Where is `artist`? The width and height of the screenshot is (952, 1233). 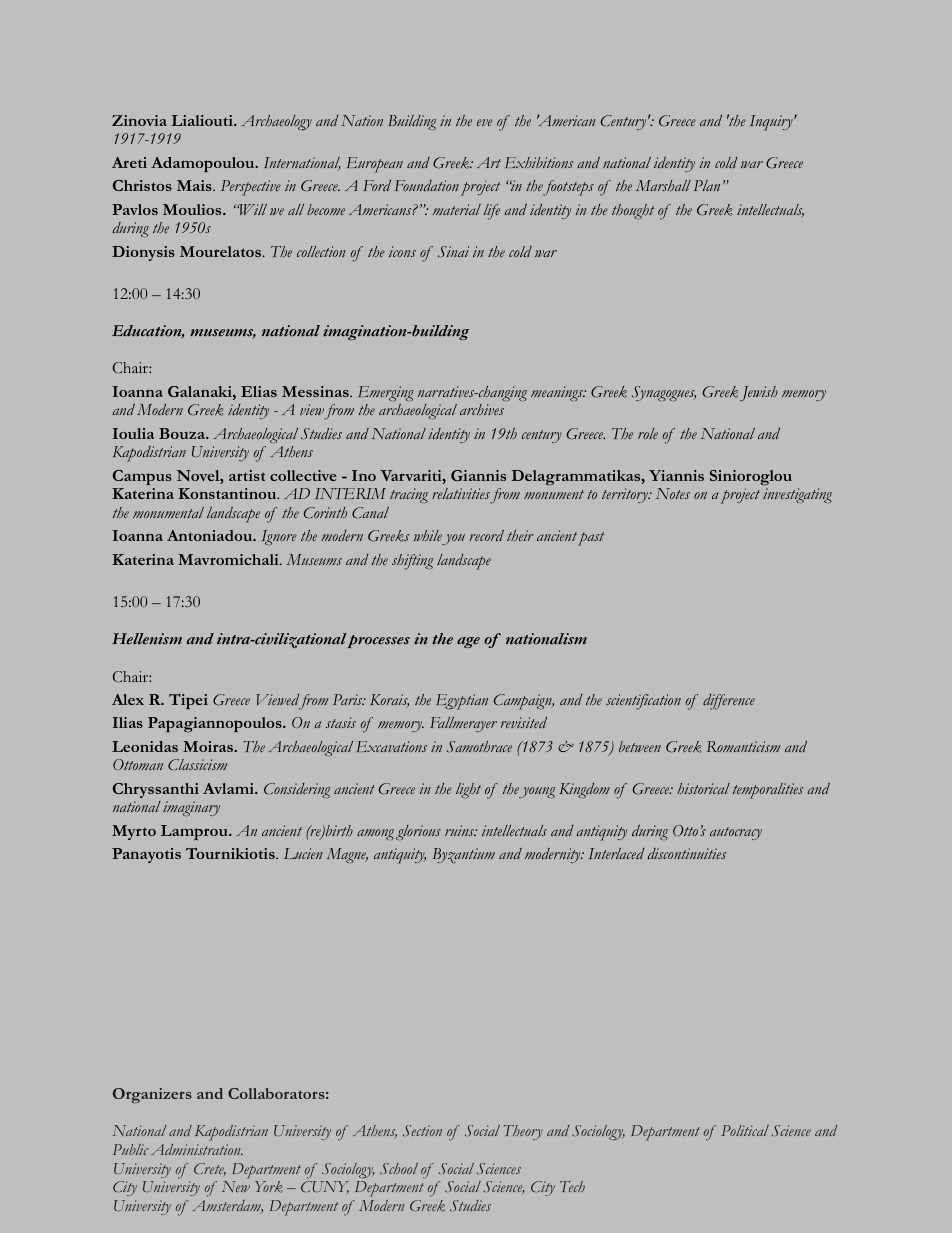
artist is located at coordinates (247, 475).
